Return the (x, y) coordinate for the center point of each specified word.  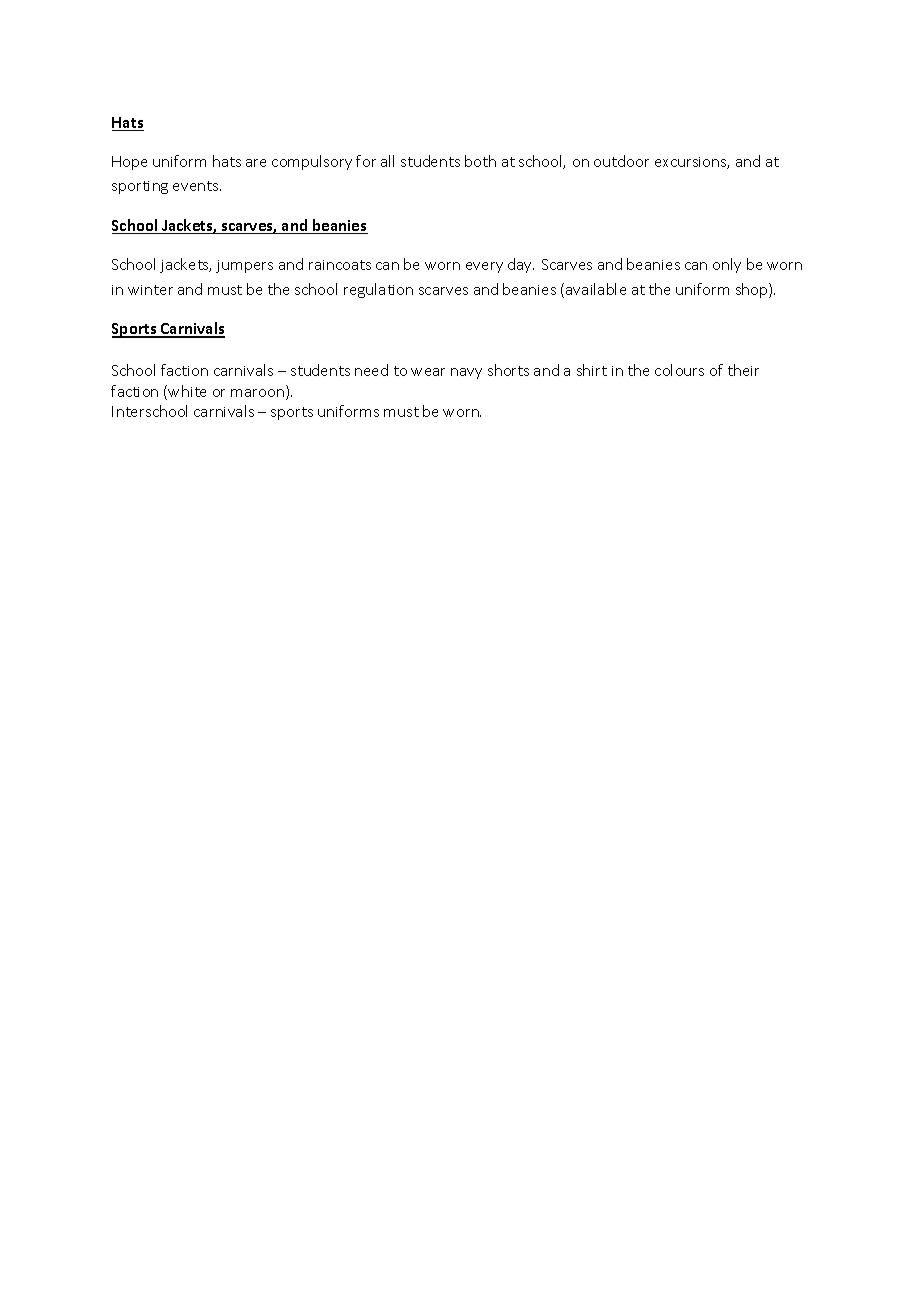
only (727, 265)
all (387, 161)
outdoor (621, 161)
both (480, 161)
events (197, 186)
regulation (378, 290)
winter (150, 290)
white (187, 391)
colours (679, 370)
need (371, 370)
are (256, 163)
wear (428, 372)
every (484, 267)
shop (753, 290)
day (521, 265)
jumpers (244, 266)
